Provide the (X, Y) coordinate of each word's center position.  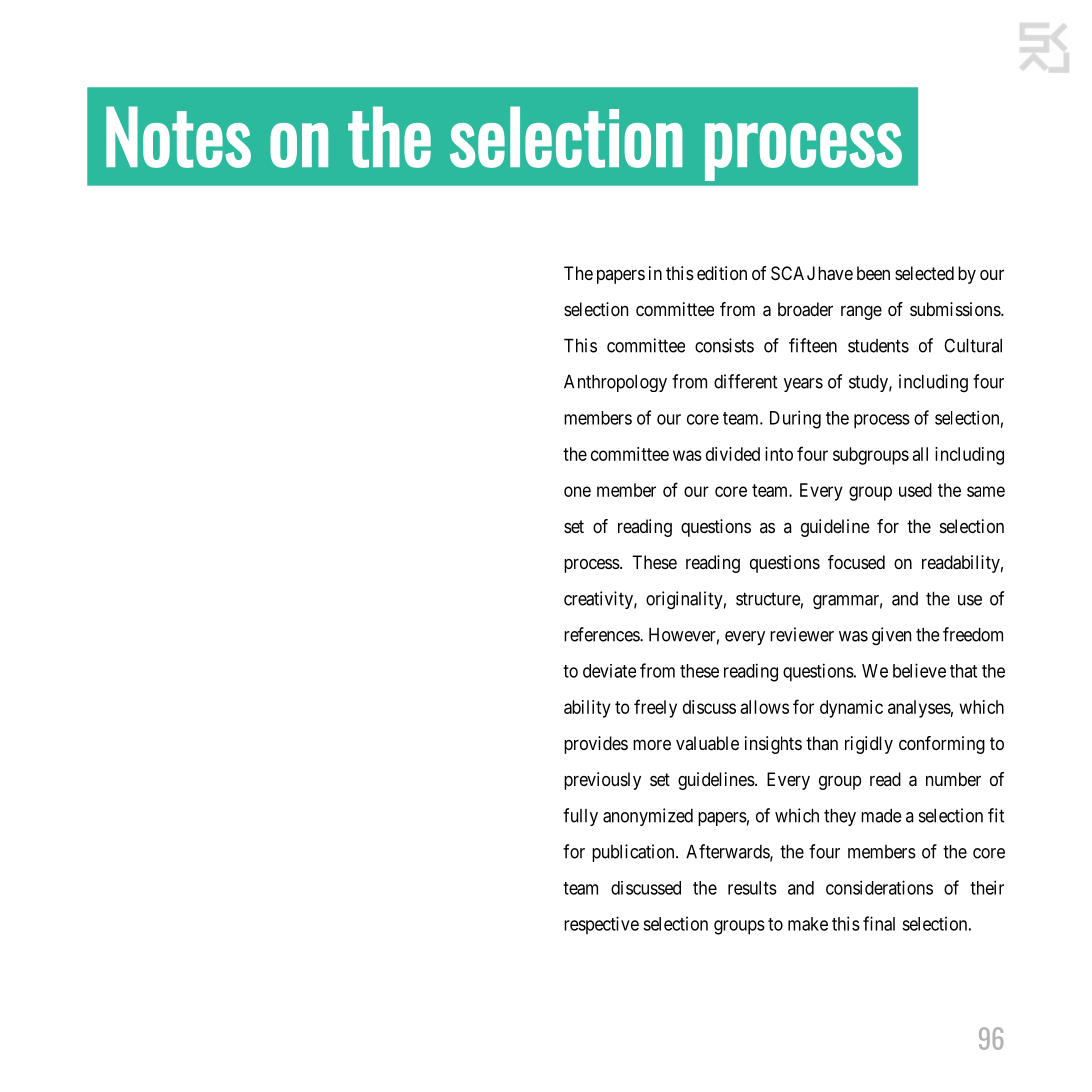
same (986, 491)
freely (655, 708)
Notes (178, 137)
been (873, 273)
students (878, 346)
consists (724, 345)
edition (722, 273)
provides (596, 745)
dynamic (851, 709)
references (602, 634)
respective (601, 925)
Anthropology (615, 383)
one (577, 491)
